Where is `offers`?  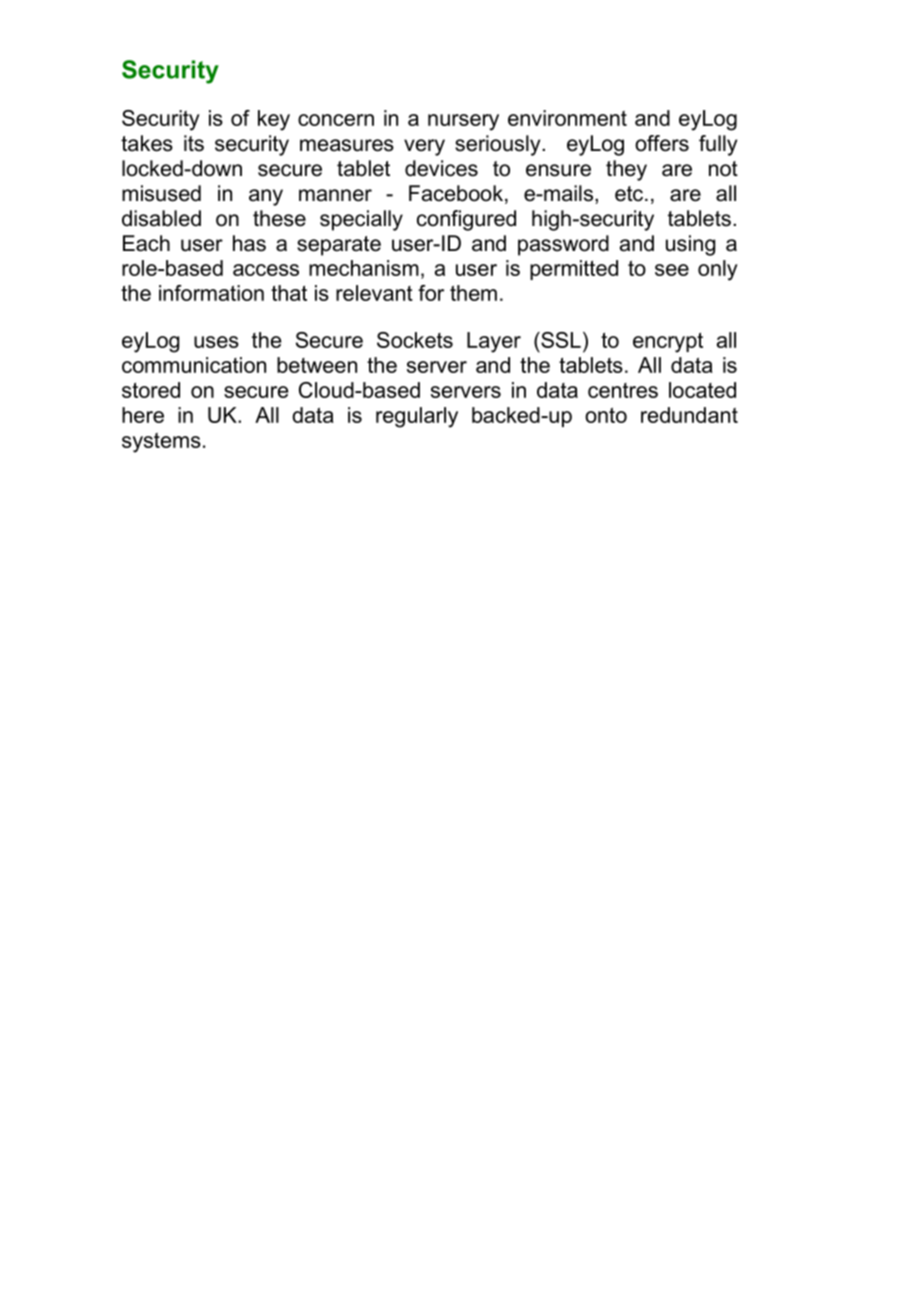
offers is located at coordinates (662, 143).
